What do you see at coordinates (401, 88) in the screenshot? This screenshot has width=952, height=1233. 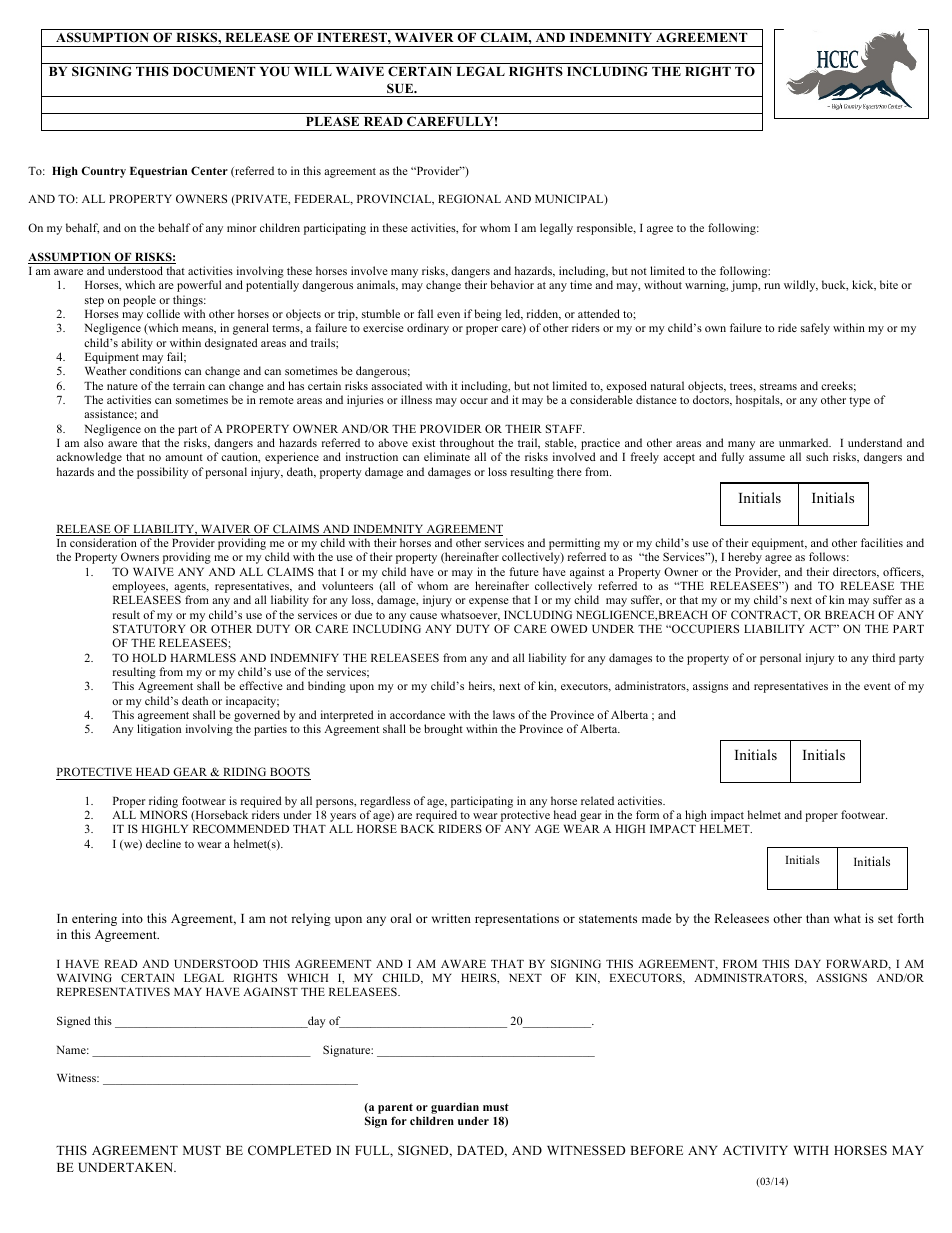 I see `SUE` at bounding box center [401, 88].
